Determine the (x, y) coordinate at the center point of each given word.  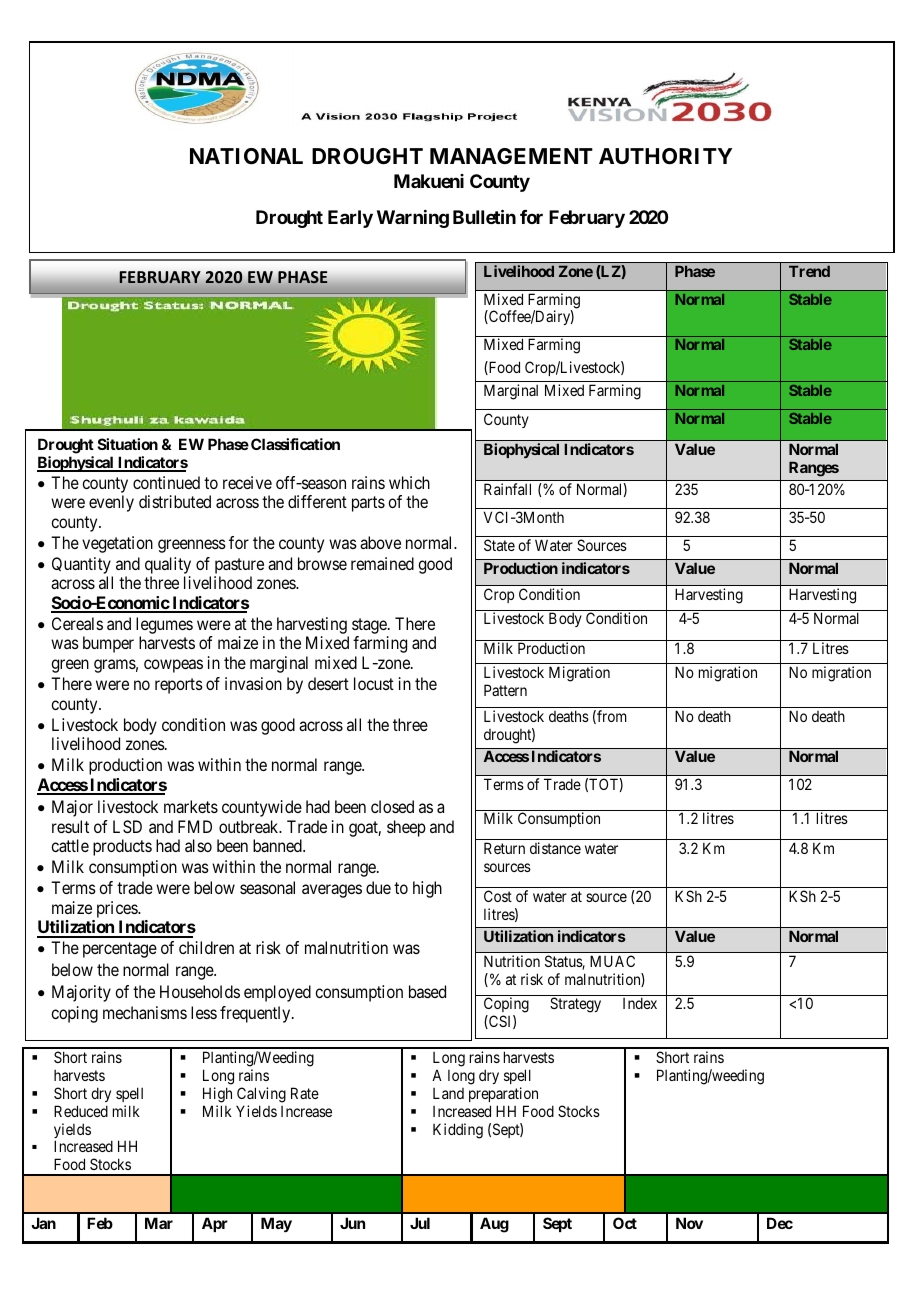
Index (640, 1003)
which (409, 482)
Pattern (505, 690)
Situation (128, 444)
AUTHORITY (665, 156)
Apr (215, 1224)
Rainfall (507, 489)
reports (179, 686)
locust (374, 683)
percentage (120, 950)
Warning (413, 219)
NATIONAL (246, 156)
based (427, 991)
